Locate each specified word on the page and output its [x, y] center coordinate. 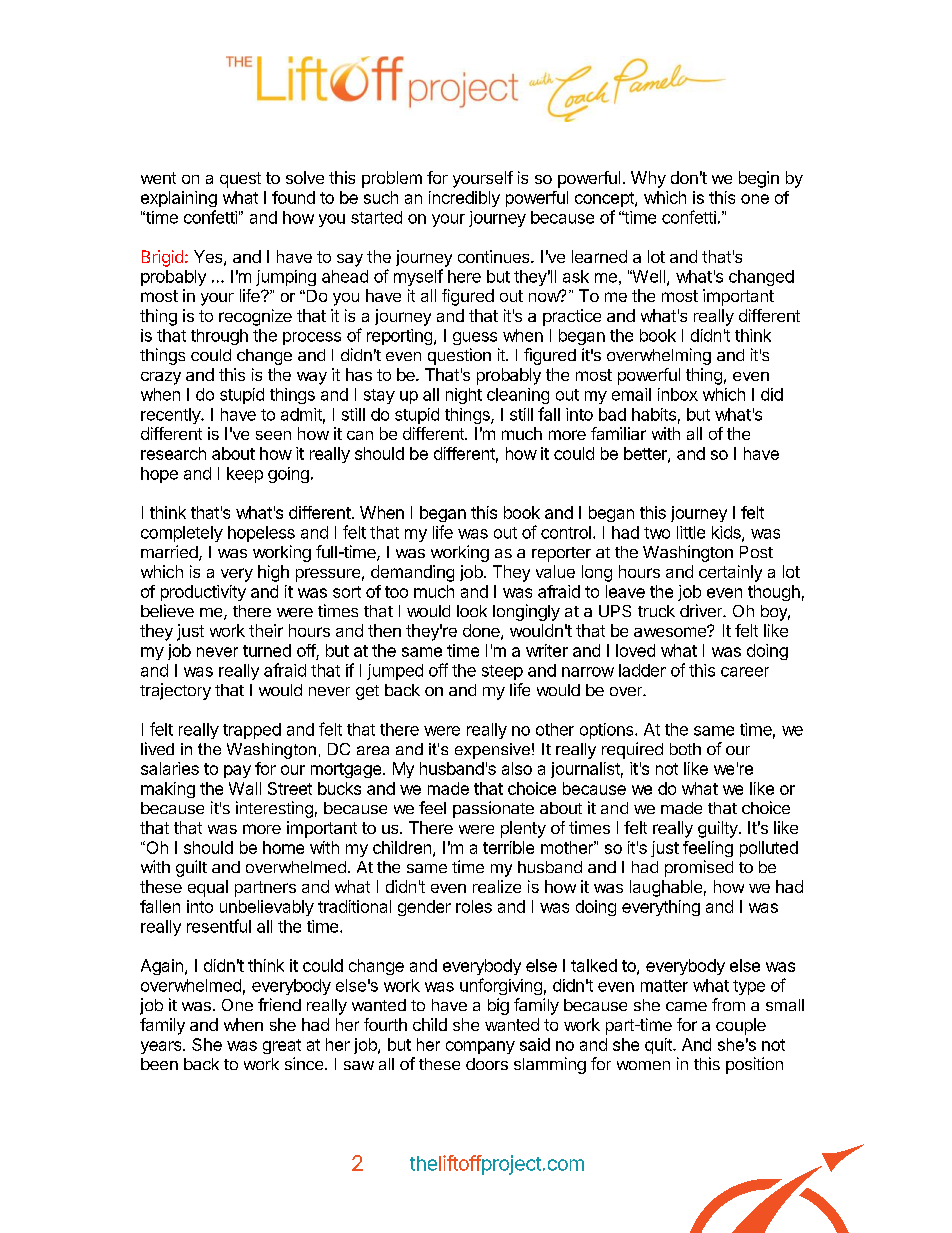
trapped [252, 731]
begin [759, 179]
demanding [412, 573]
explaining [179, 199]
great [282, 1046]
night [464, 396]
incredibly [464, 199]
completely [182, 534]
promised [699, 868]
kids [727, 533]
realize [497, 886]
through [219, 337]
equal [208, 888]
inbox [678, 394]
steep [502, 672]
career [745, 672]
